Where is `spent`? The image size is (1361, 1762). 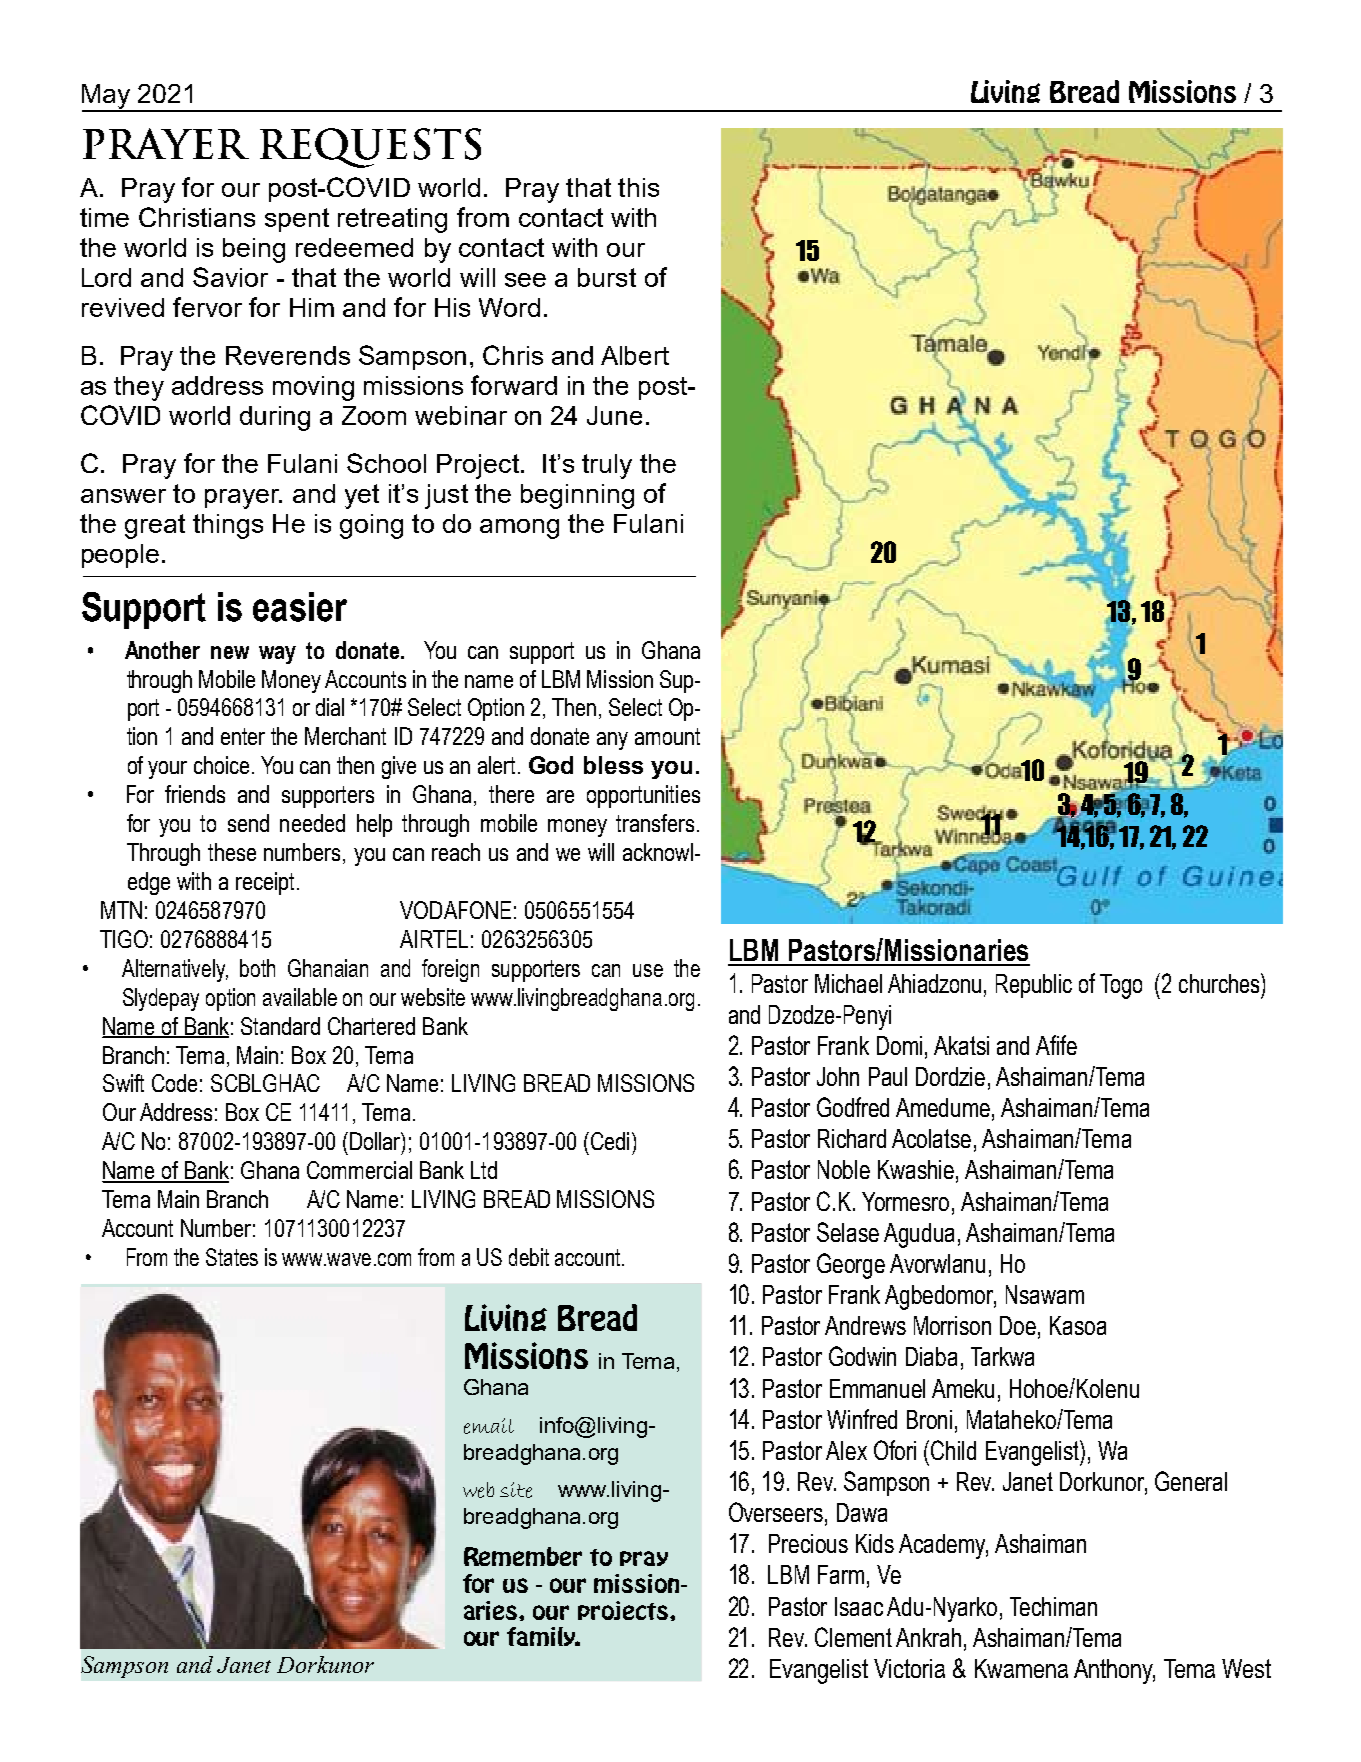
spent is located at coordinates (297, 220).
